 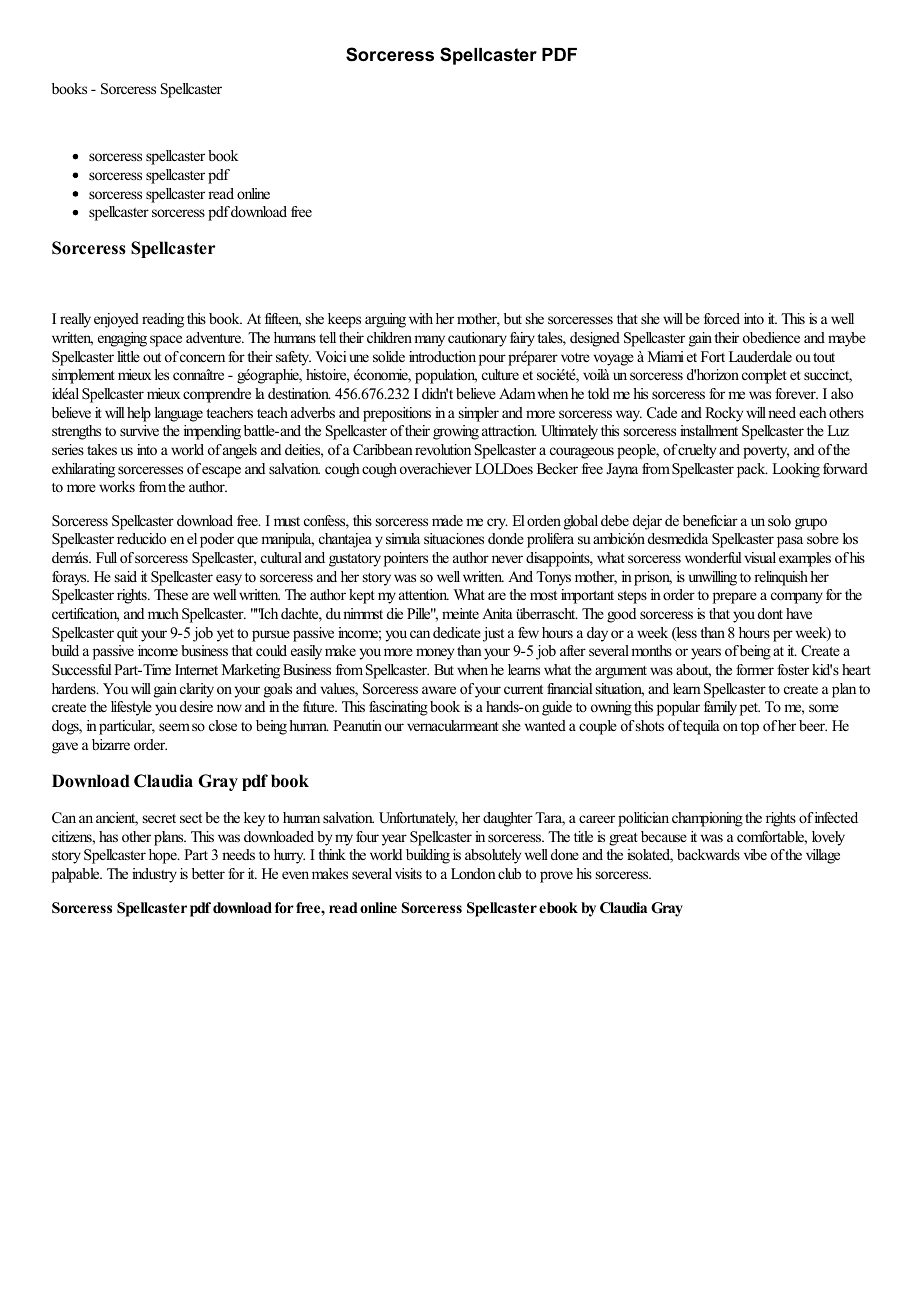 What do you see at coordinates (477, 339) in the image?
I see `cautionary` at bounding box center [477, 339].
